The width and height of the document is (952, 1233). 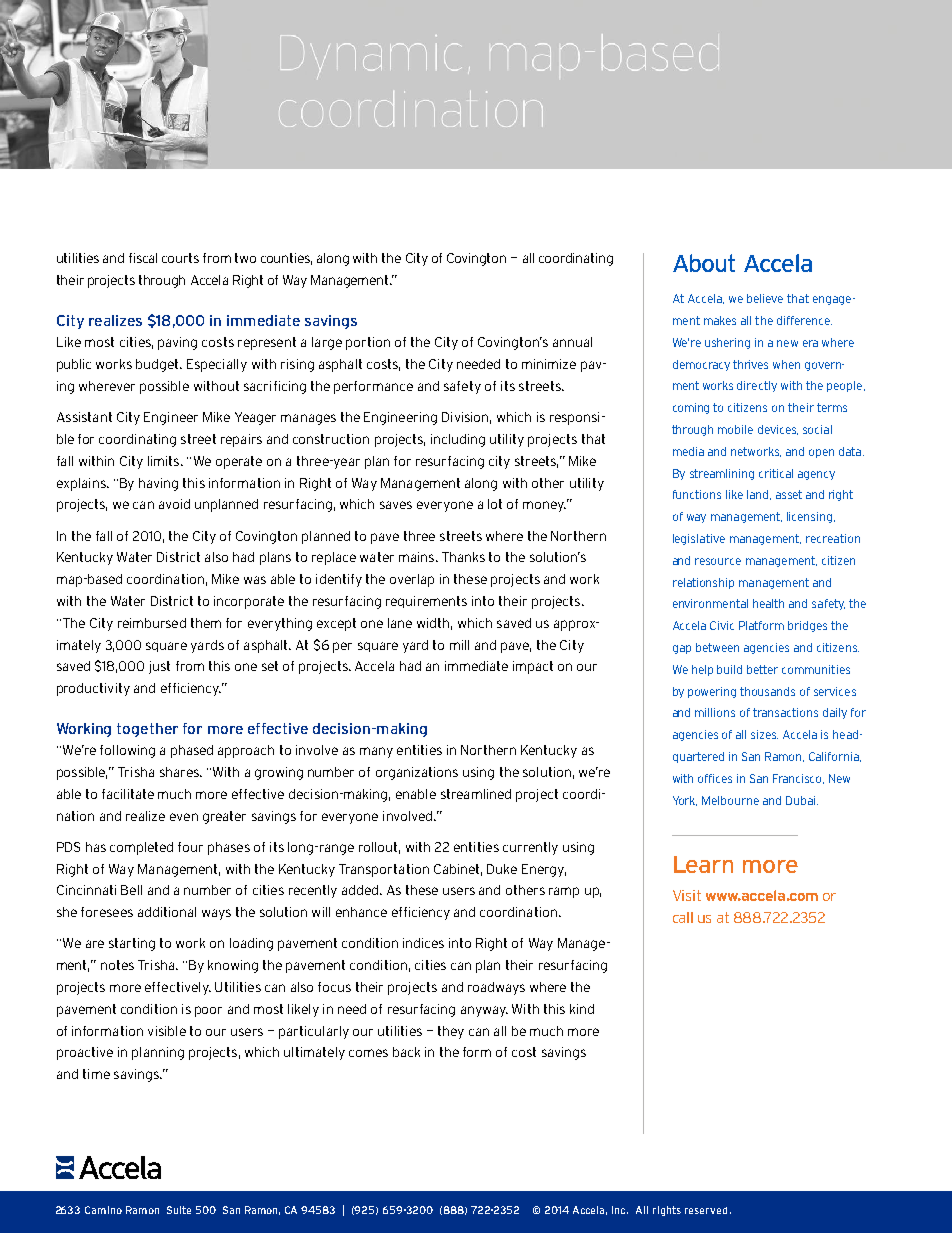 I want to click on critical, so click(x=776, y=473).
